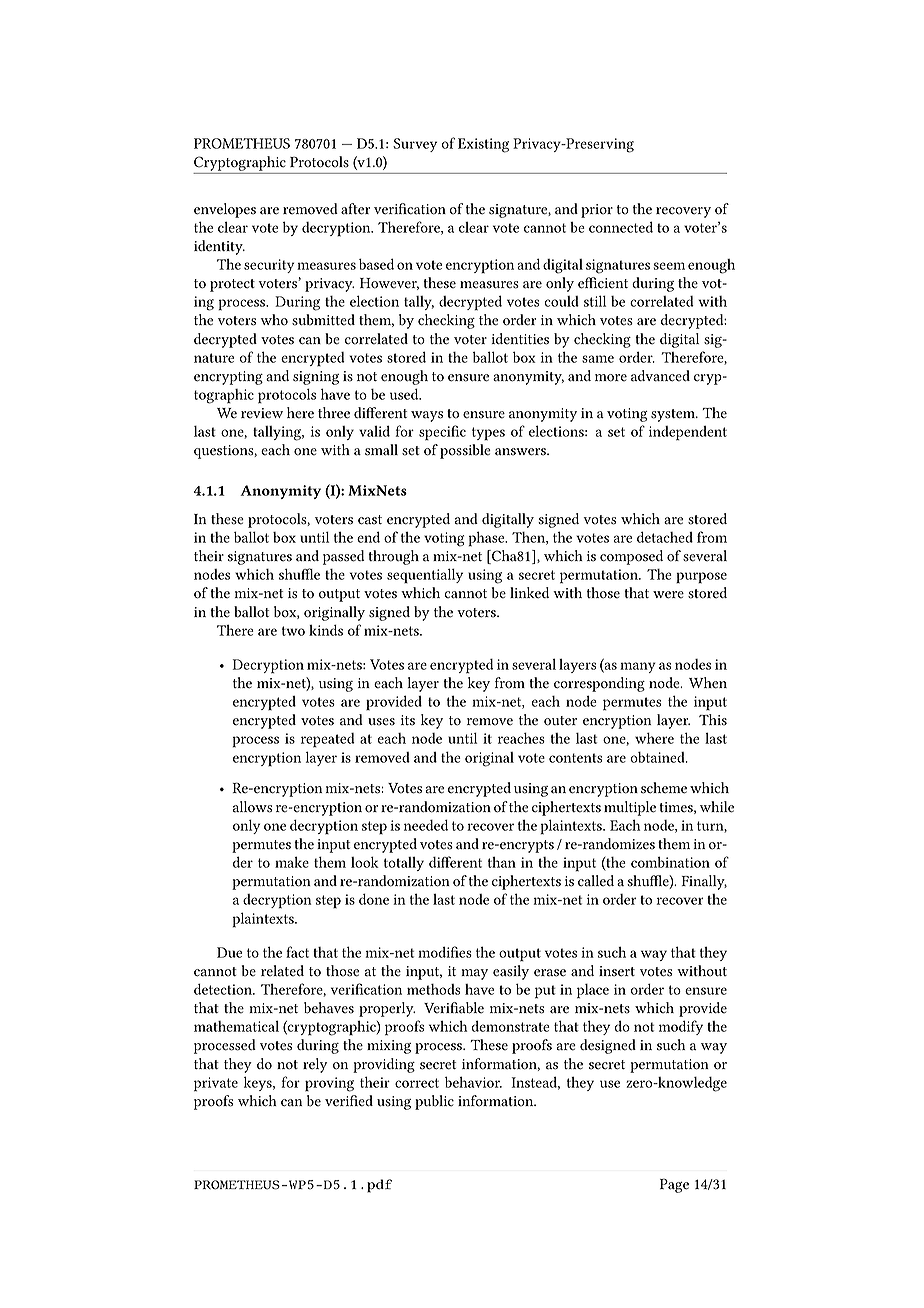  I want to click on proving, so click(329, 1084).
